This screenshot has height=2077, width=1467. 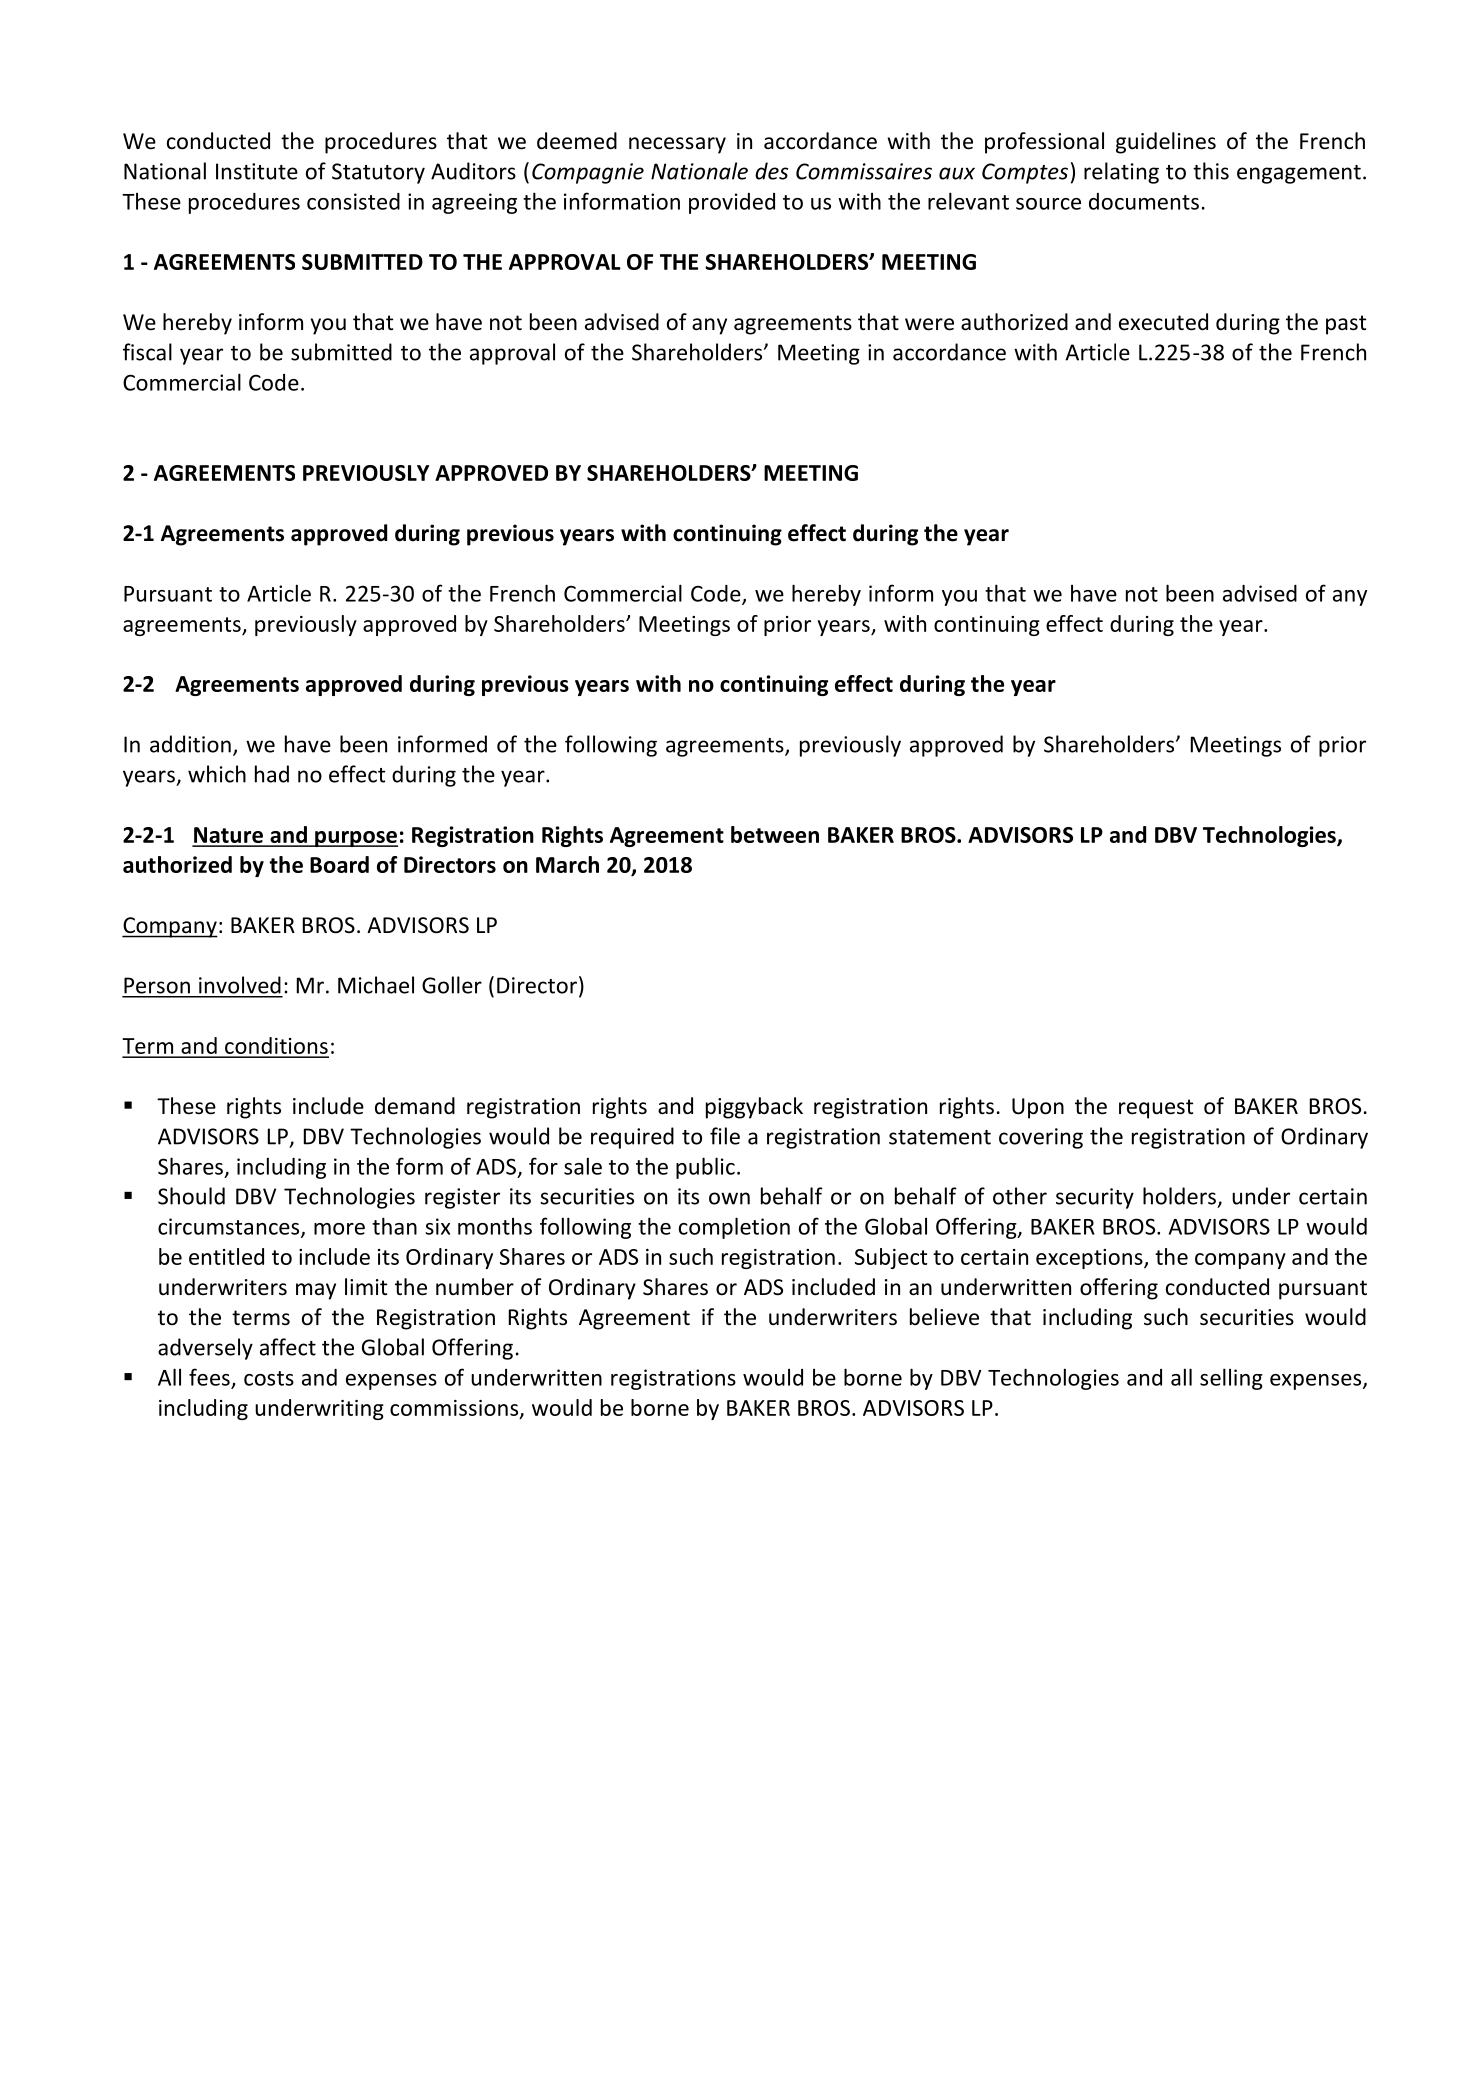 What do you see at coordinates (257, 171) in the screenshot?
I see `Institute` at bounding box center [257, 171].
